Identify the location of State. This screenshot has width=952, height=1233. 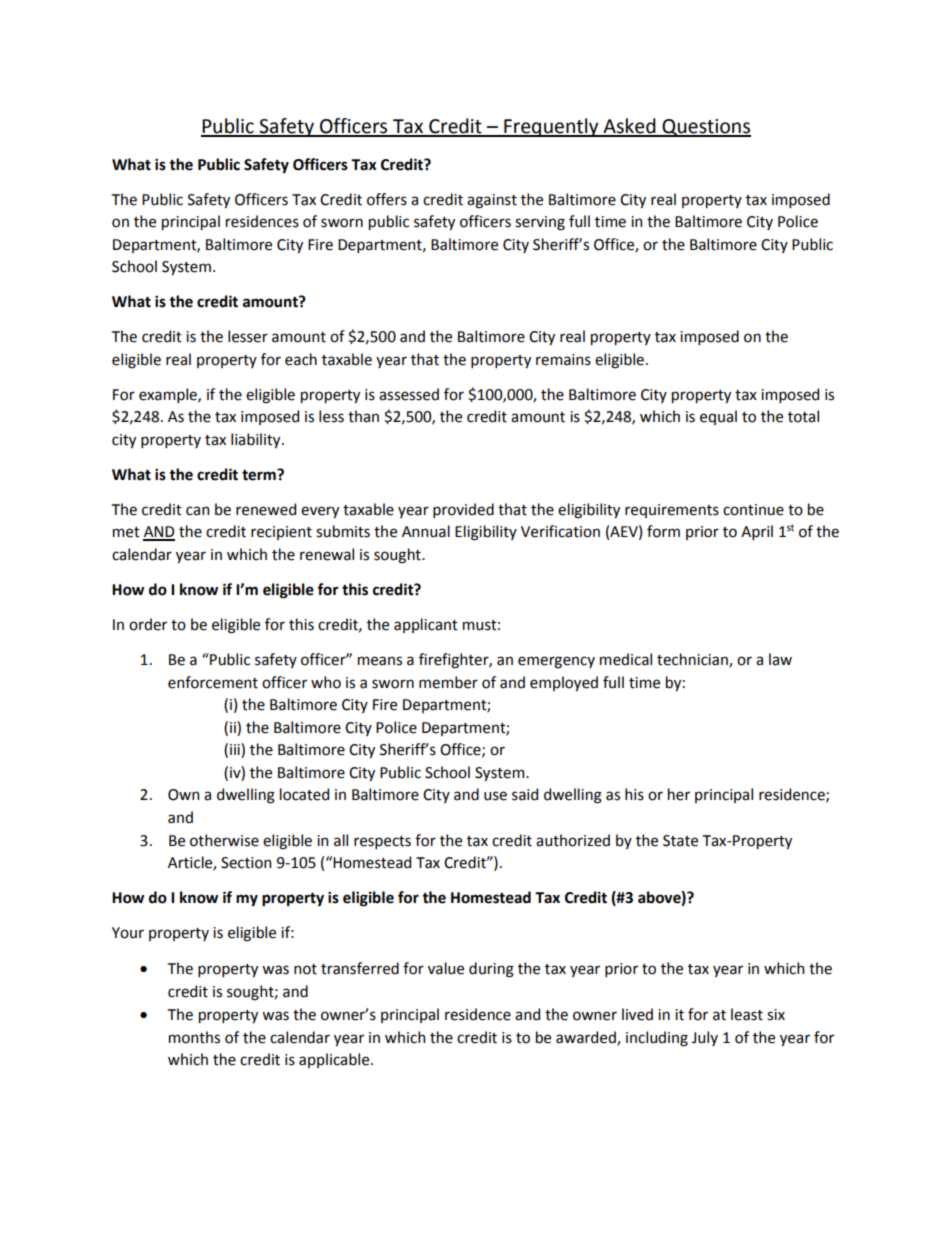
(680, 841).
